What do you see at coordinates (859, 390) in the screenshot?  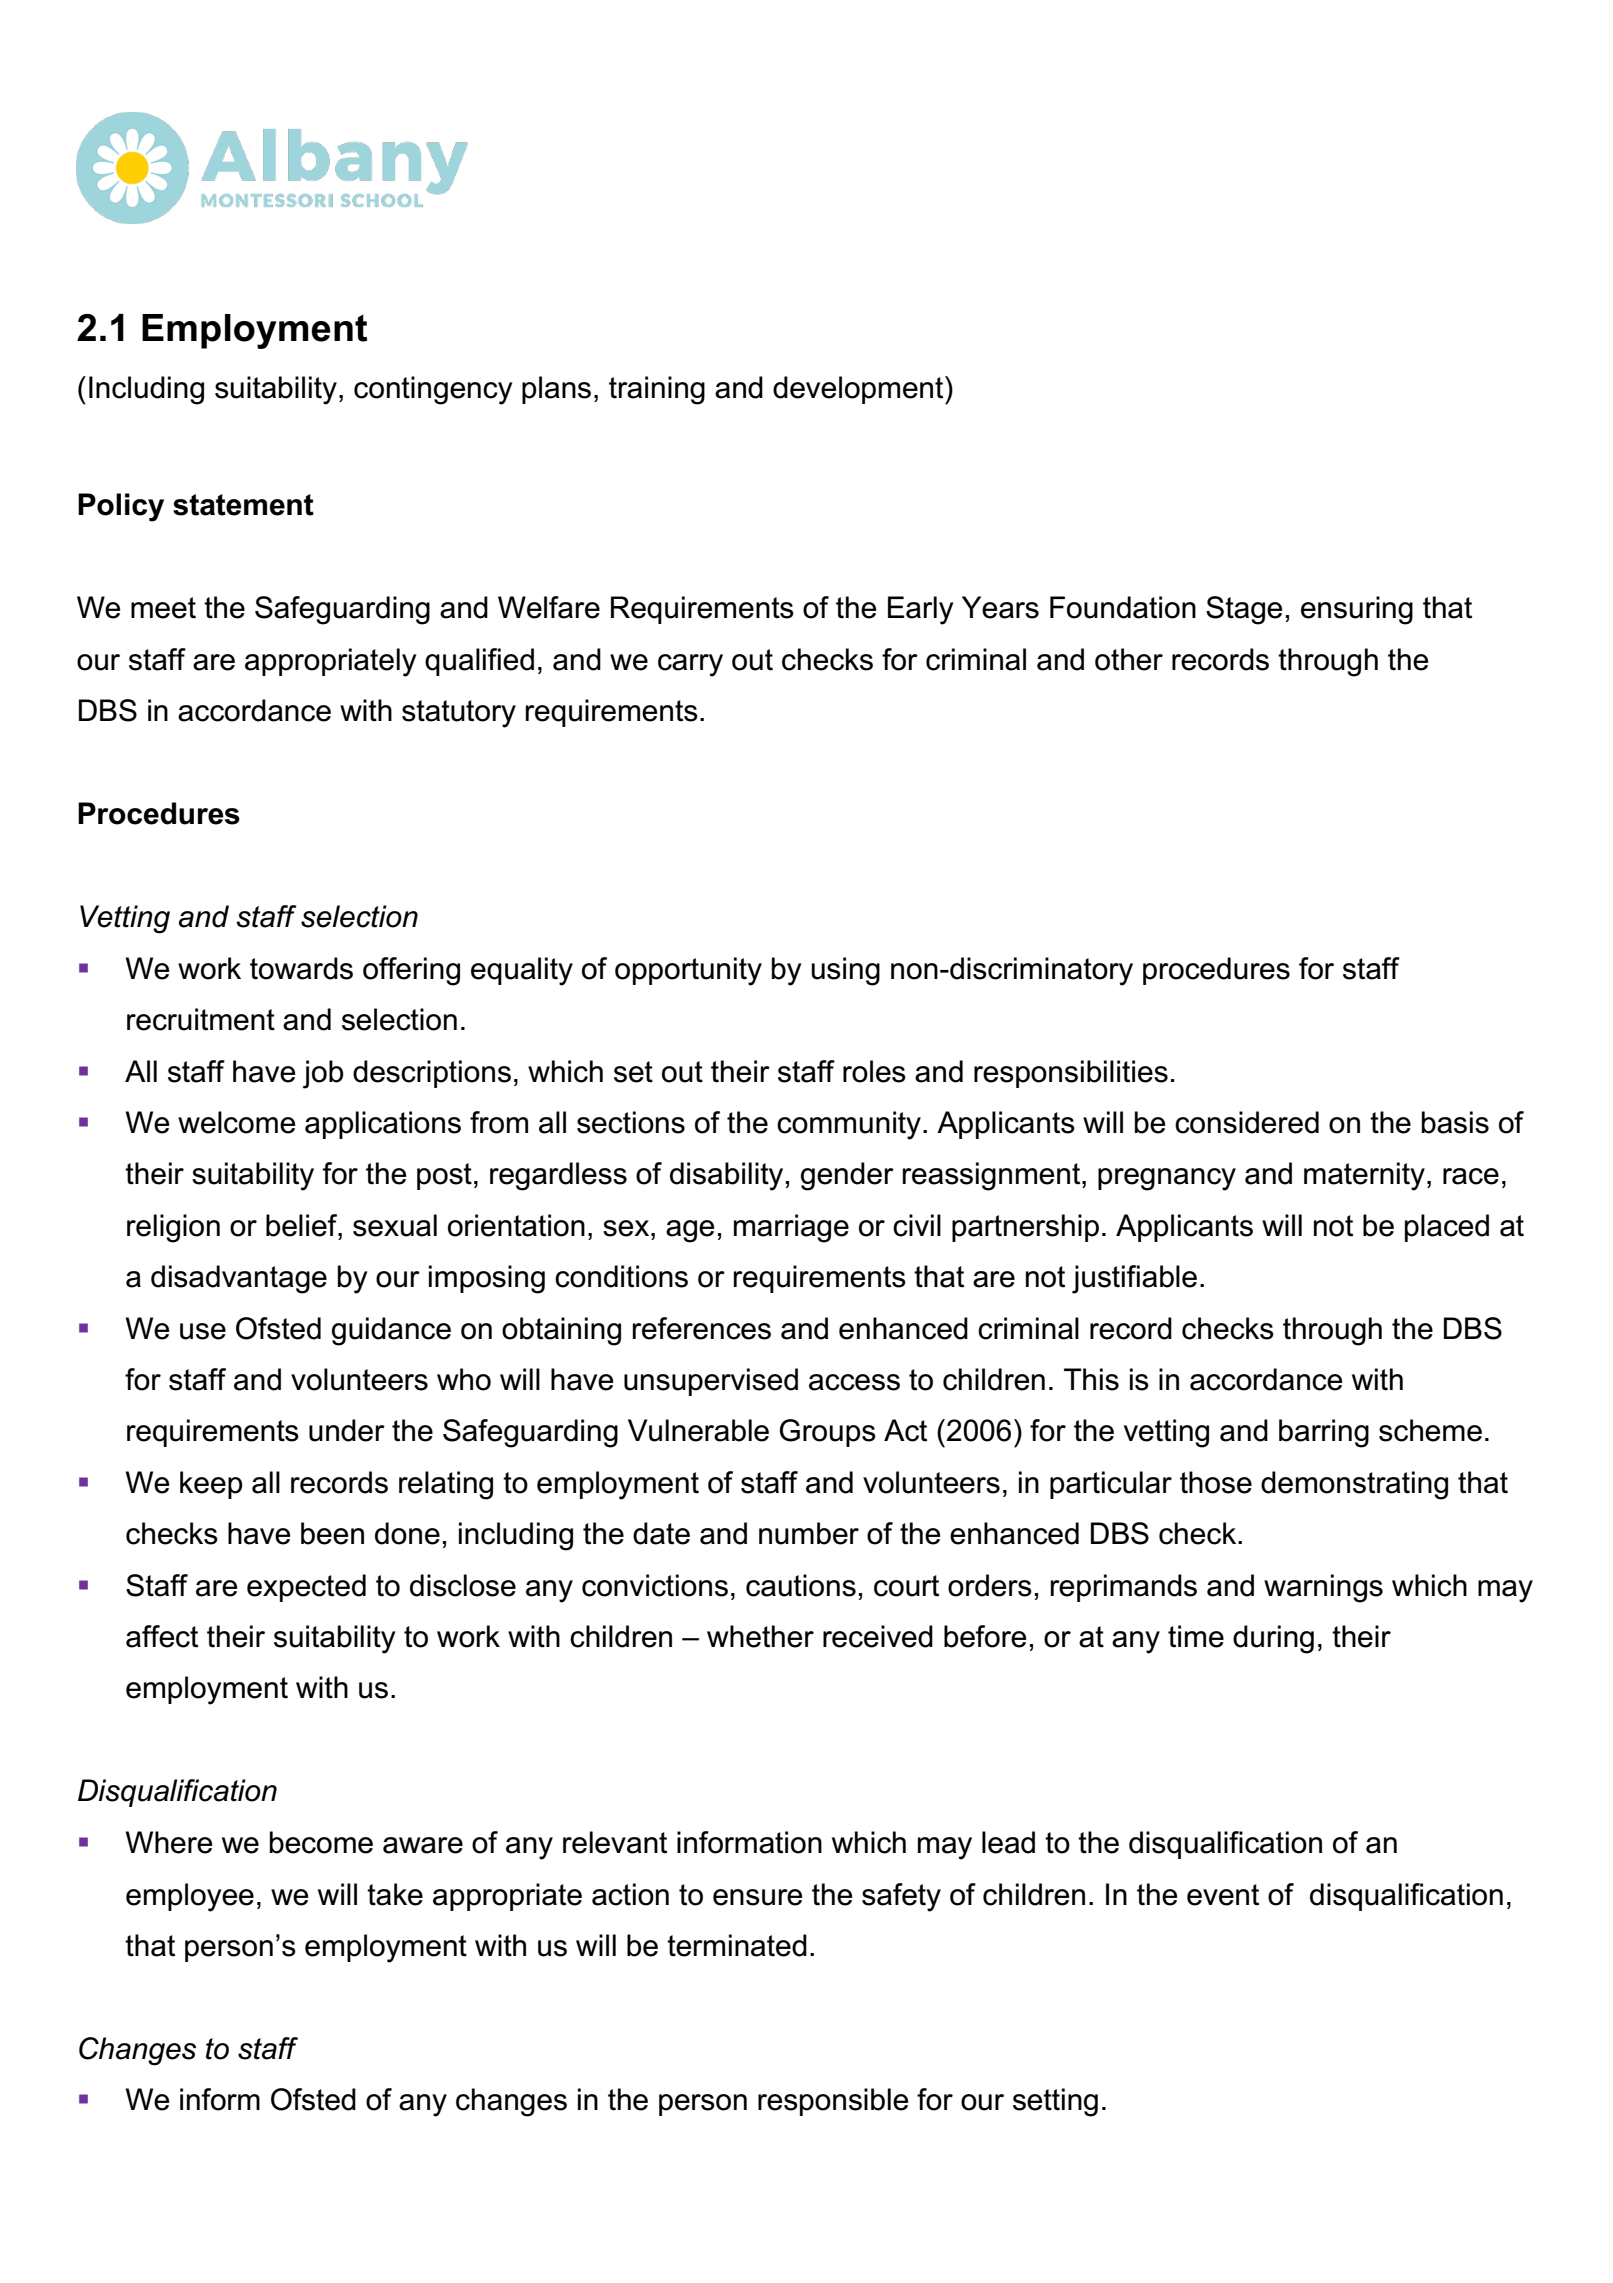 I see `development` at bounding box center [859, 390].
